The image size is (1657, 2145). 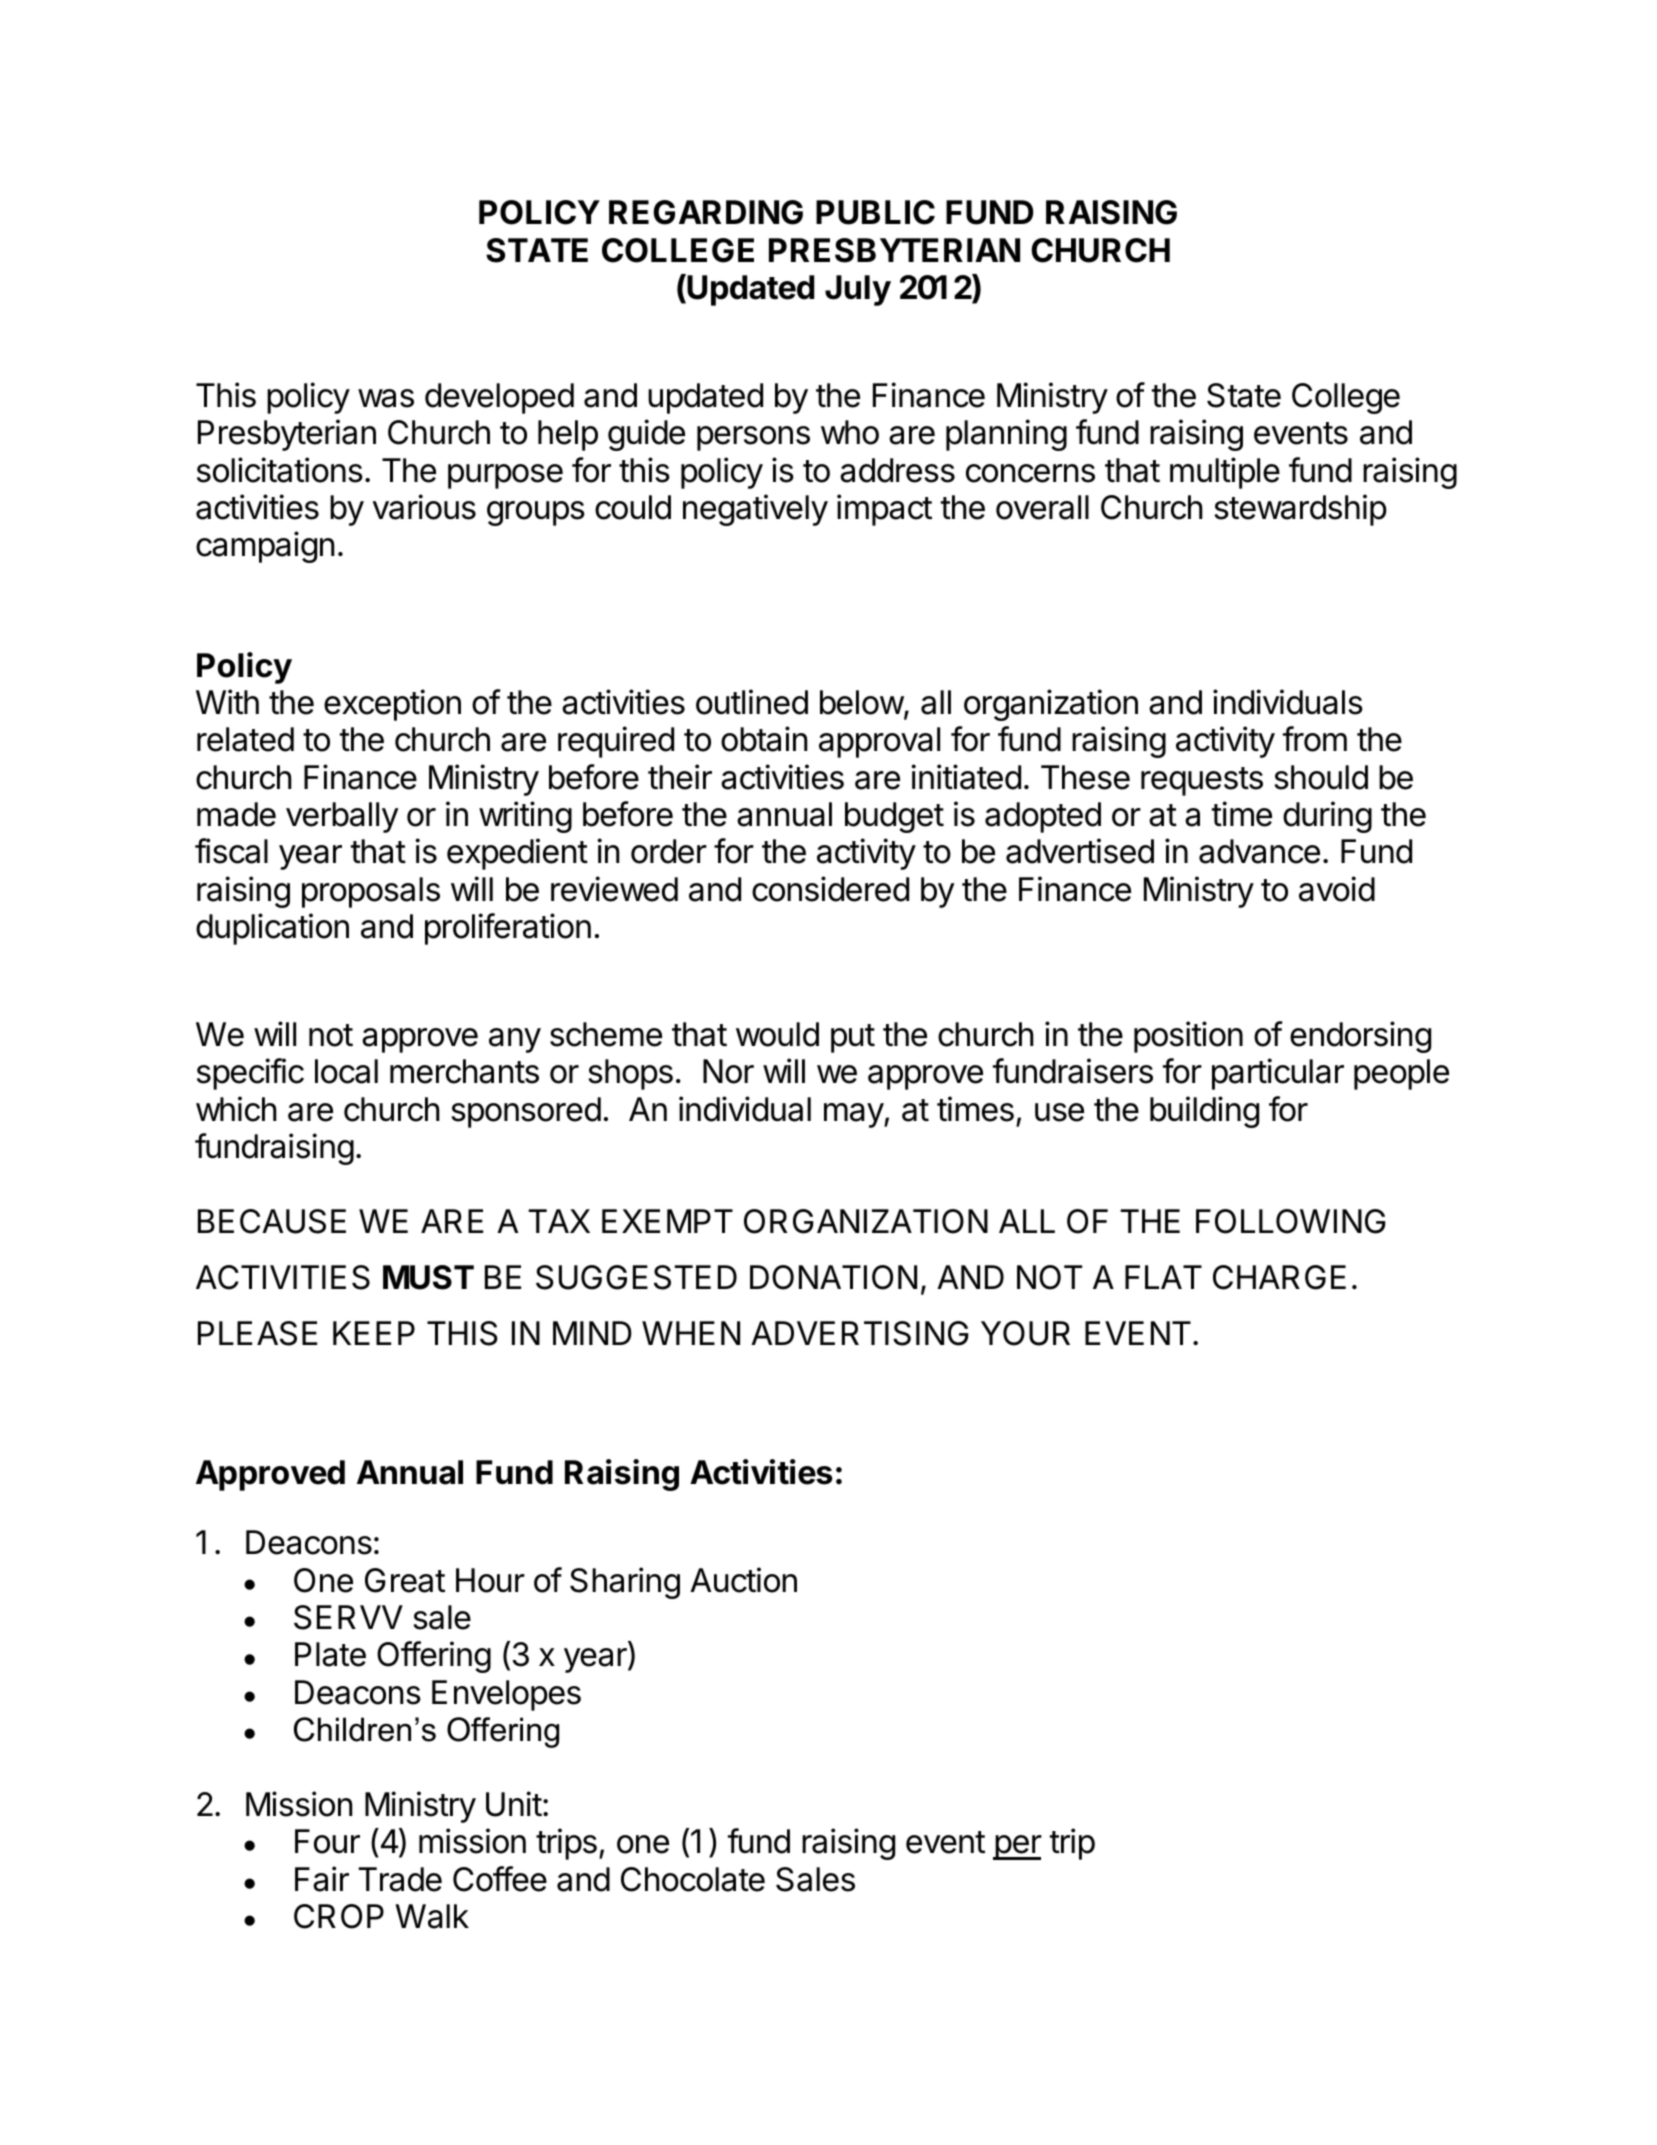 What do you see at coordinates (1278, 1074) in the image?
I see `particular` at bounding box center [1278, 1074].
